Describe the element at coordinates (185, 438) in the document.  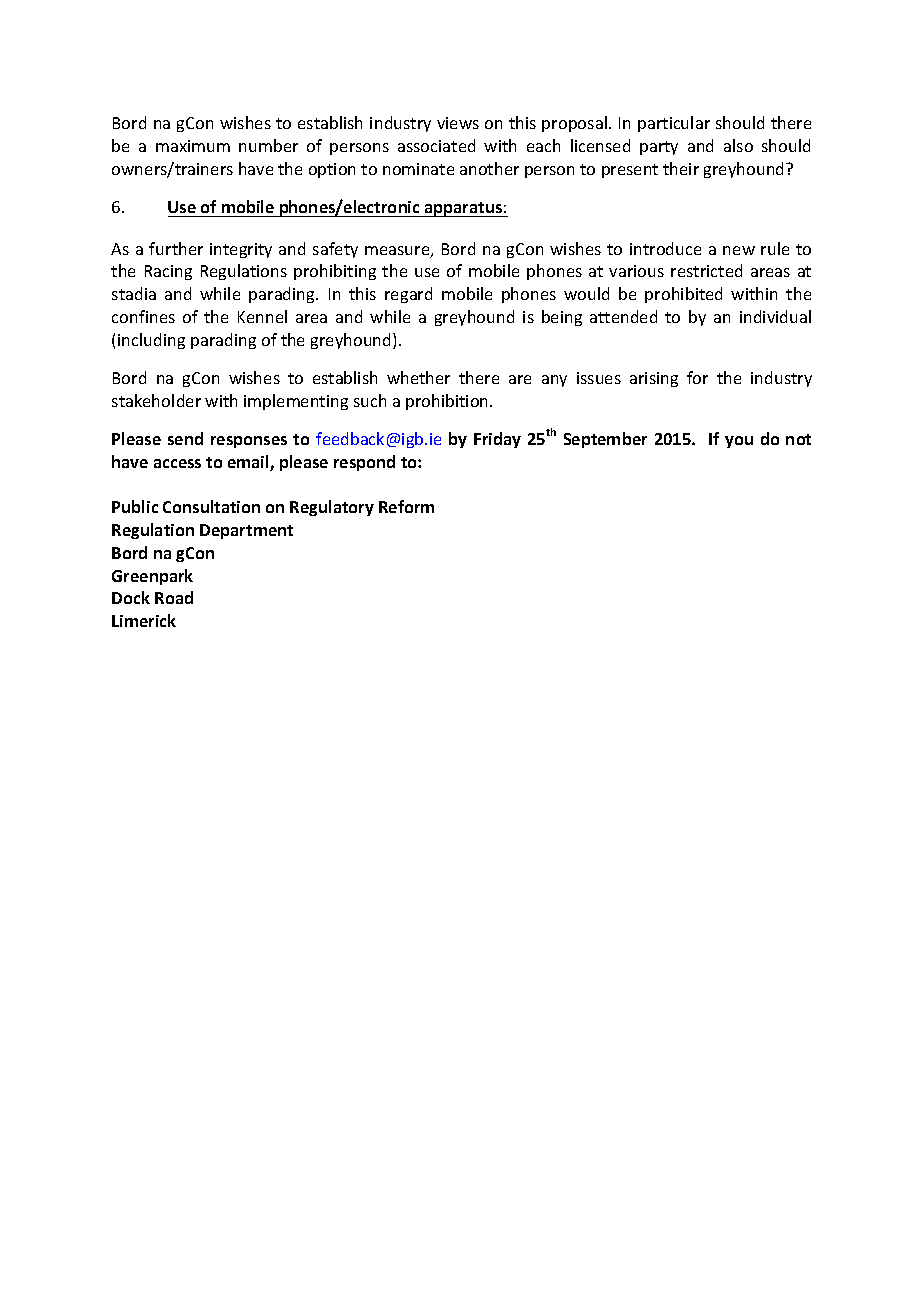
I see `send` at that location.
